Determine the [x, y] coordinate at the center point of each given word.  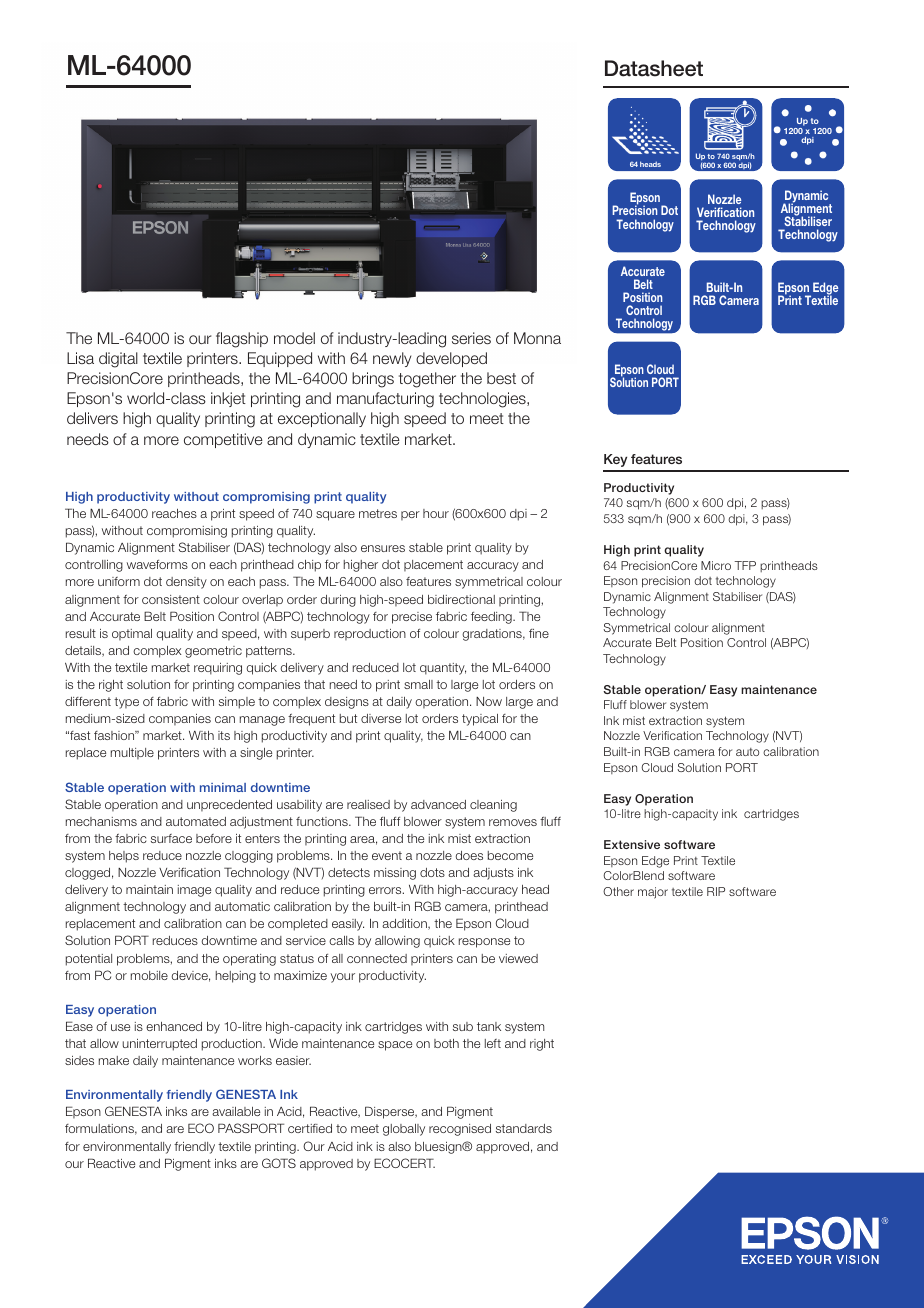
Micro [716, 565]
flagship [242, 340]
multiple [132, 753]
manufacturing [385, 400]
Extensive [632, 844]
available [236, 1111]
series [471, 338]
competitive [223, 440]
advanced [438, 804]
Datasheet [654, 68]
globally [404, 1130]
